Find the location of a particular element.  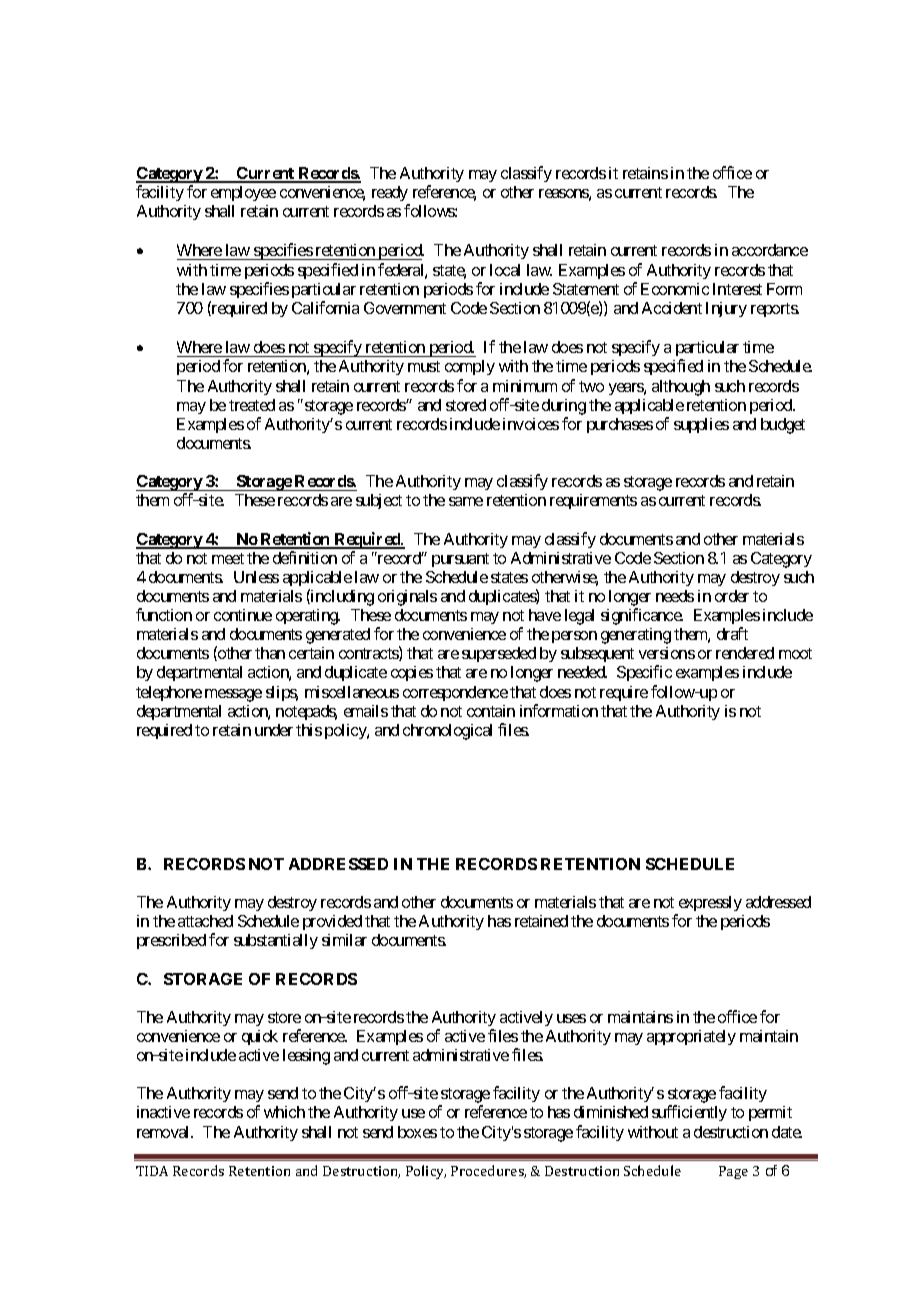

boxes is located at coordinates (417, 1132).
